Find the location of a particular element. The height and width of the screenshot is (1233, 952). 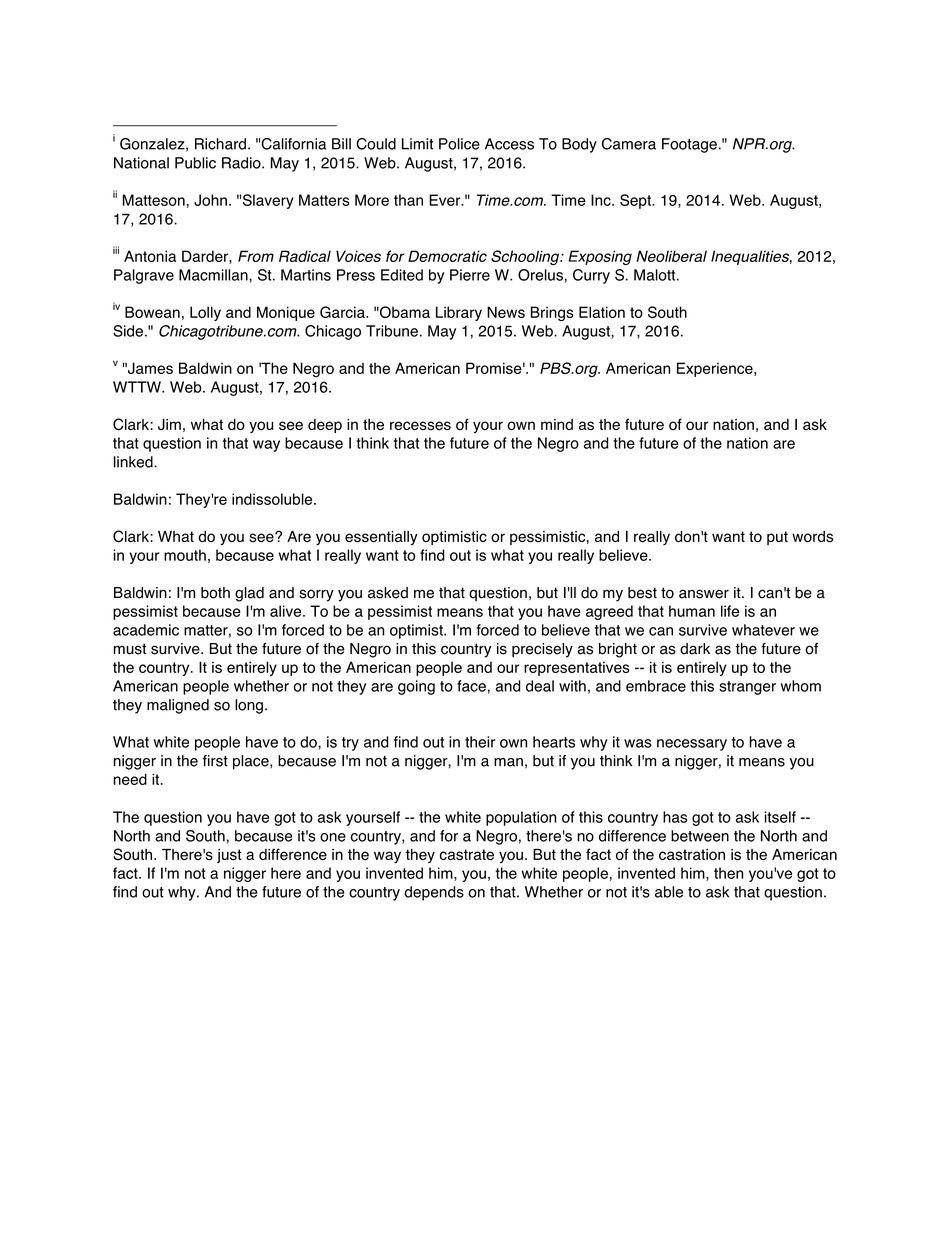

just is located at coordinates (229, 856).
